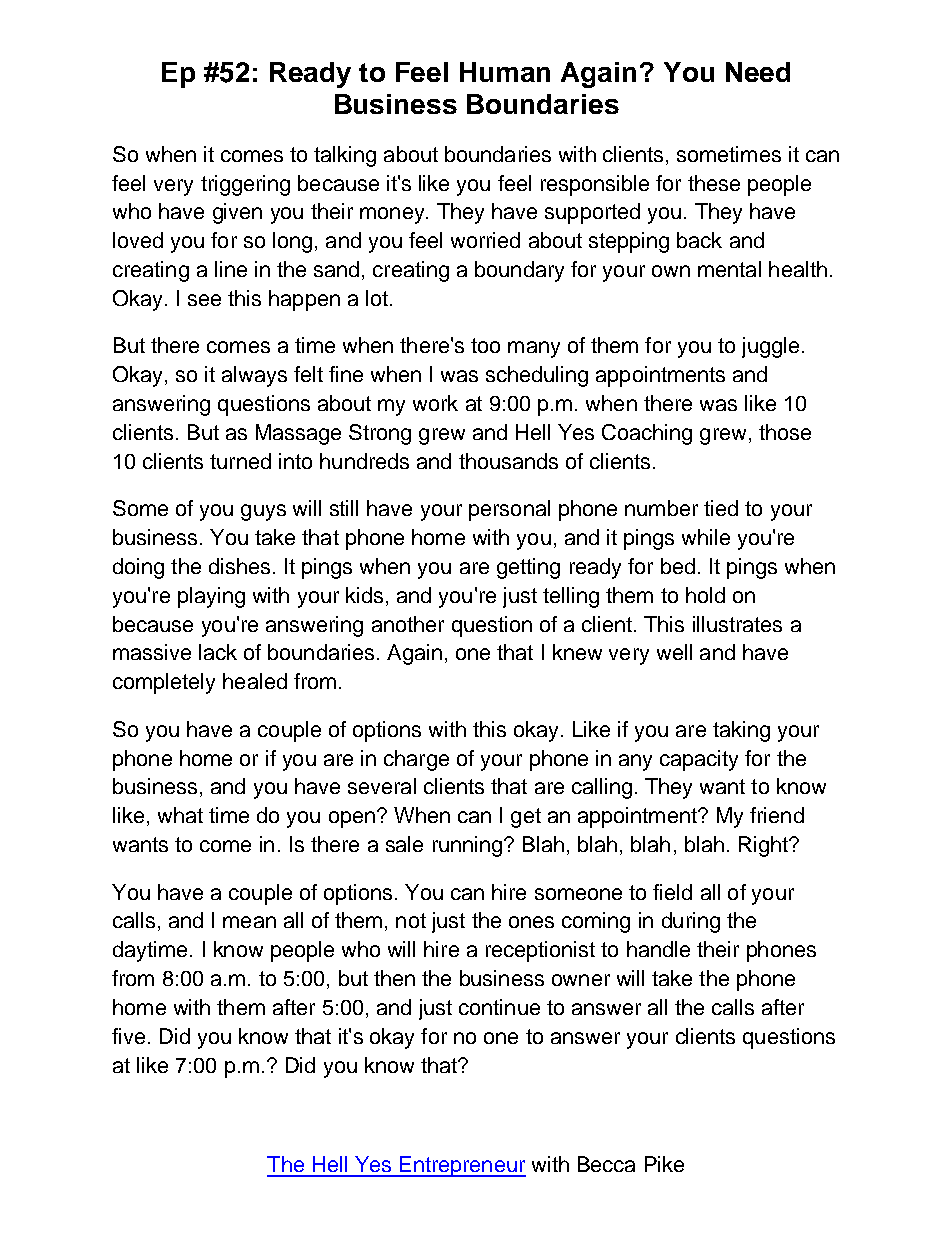 Image resolution: width=952 pixels, height=1233 pixels. Describe the element at coordinates (770, 347) in the page. I see `juggle` at that location.
